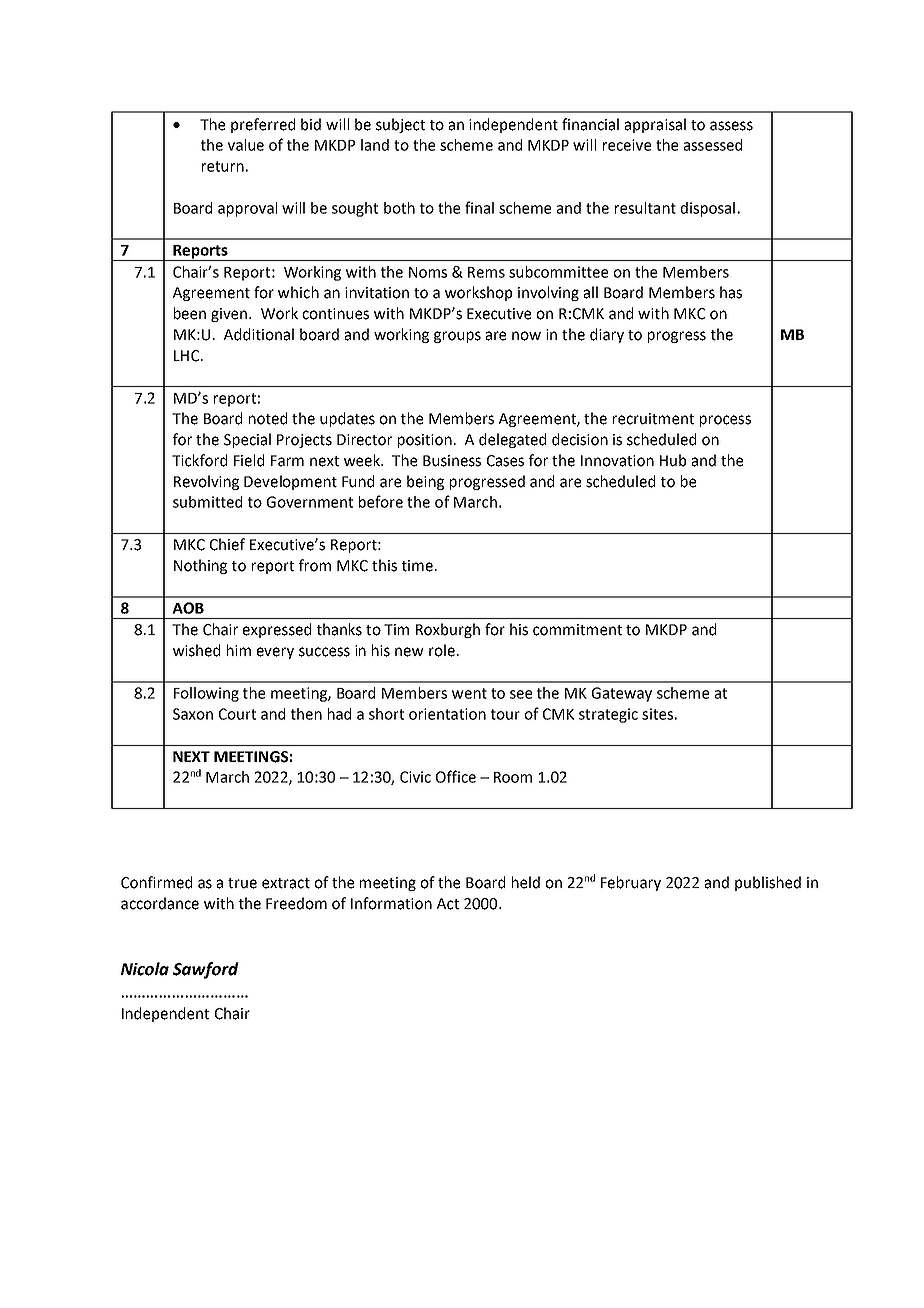  What do you see at coordinates (673, 460) in the image?
I see `Hub` at bounding box center [673, 460].
